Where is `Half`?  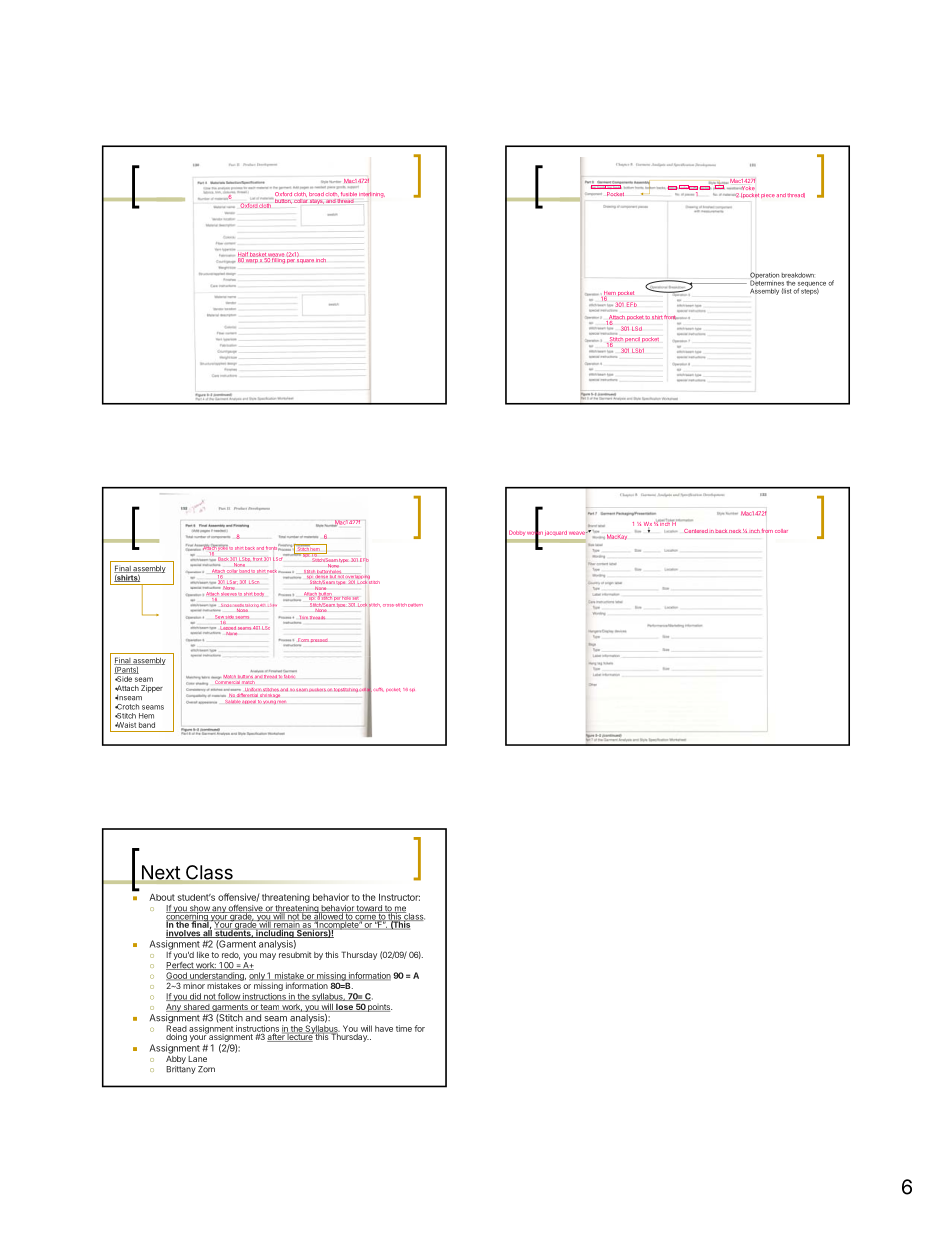 Half is located at coordinates (243, 255).
